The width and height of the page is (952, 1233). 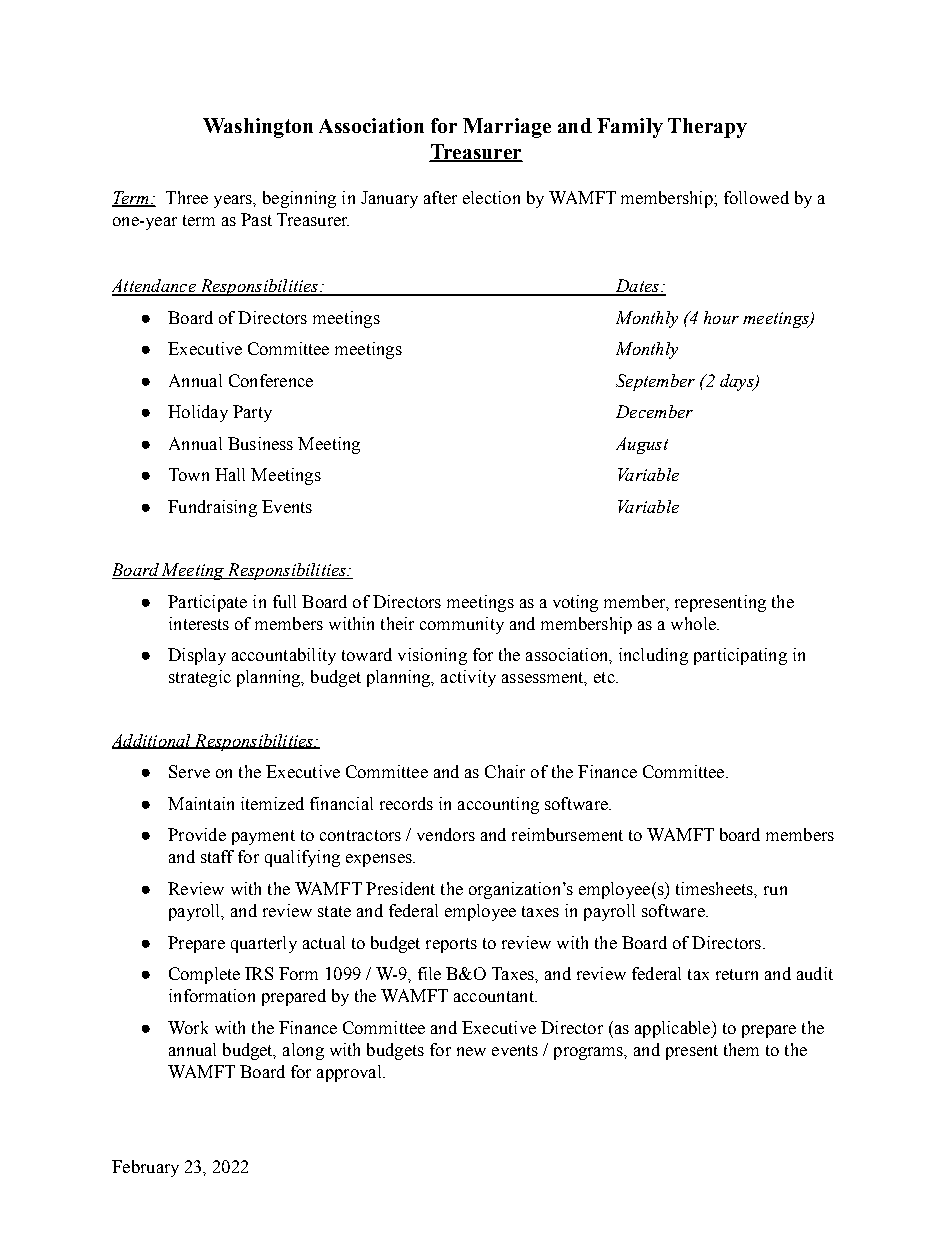 What do you see at coordinates (507, 128) in the page?
I see `Marriage` at bounding box center [507, 128].
